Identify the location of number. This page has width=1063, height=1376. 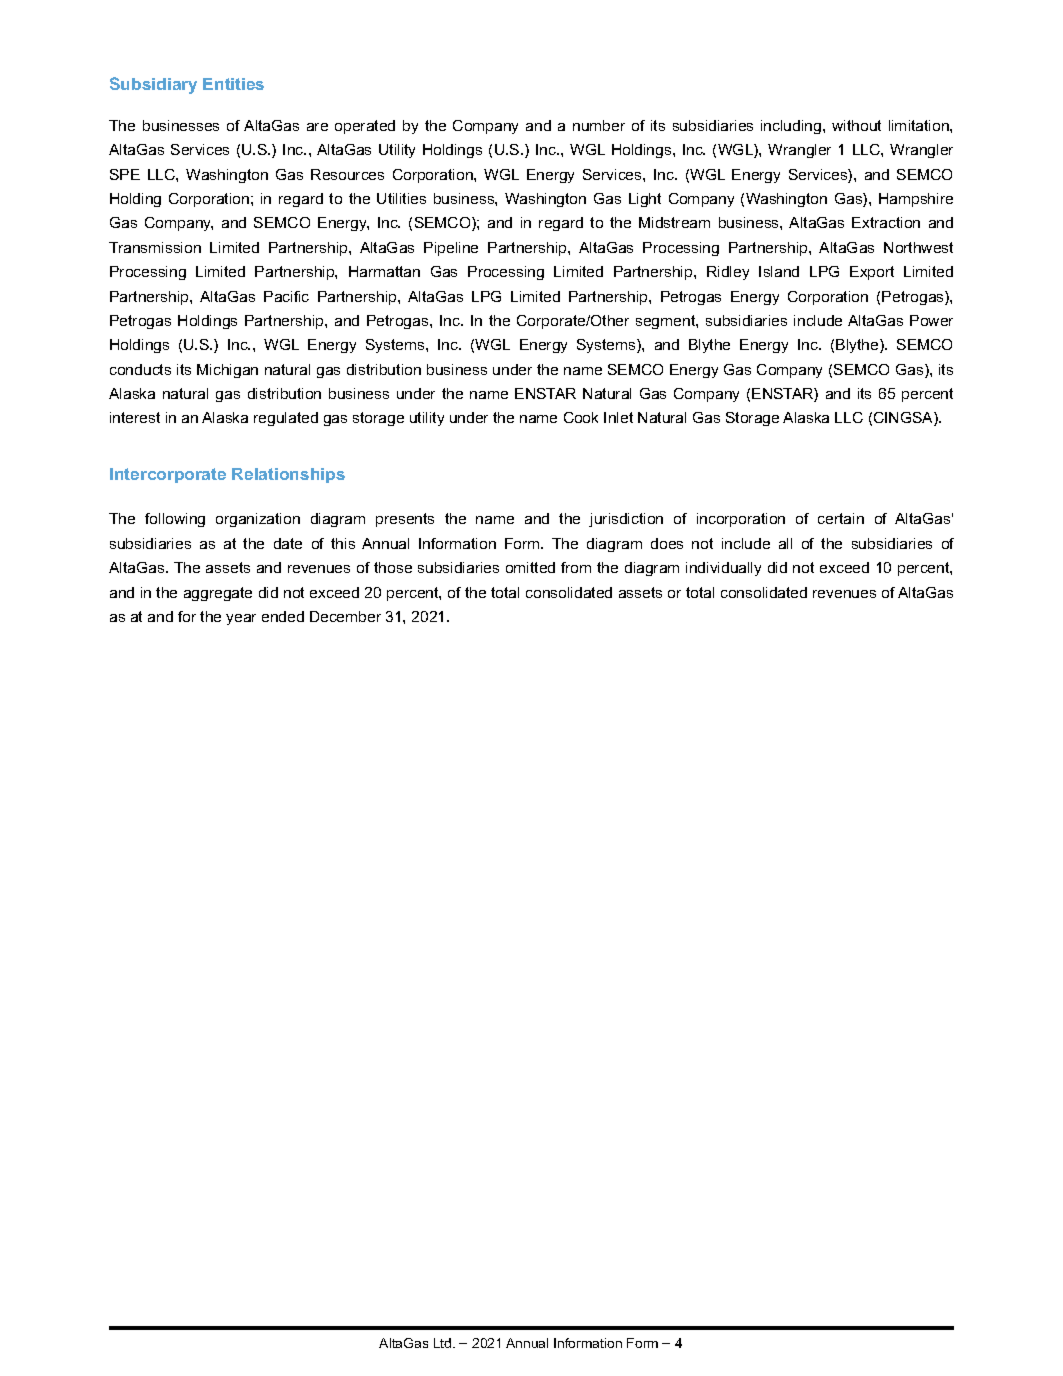
(599, 125).
